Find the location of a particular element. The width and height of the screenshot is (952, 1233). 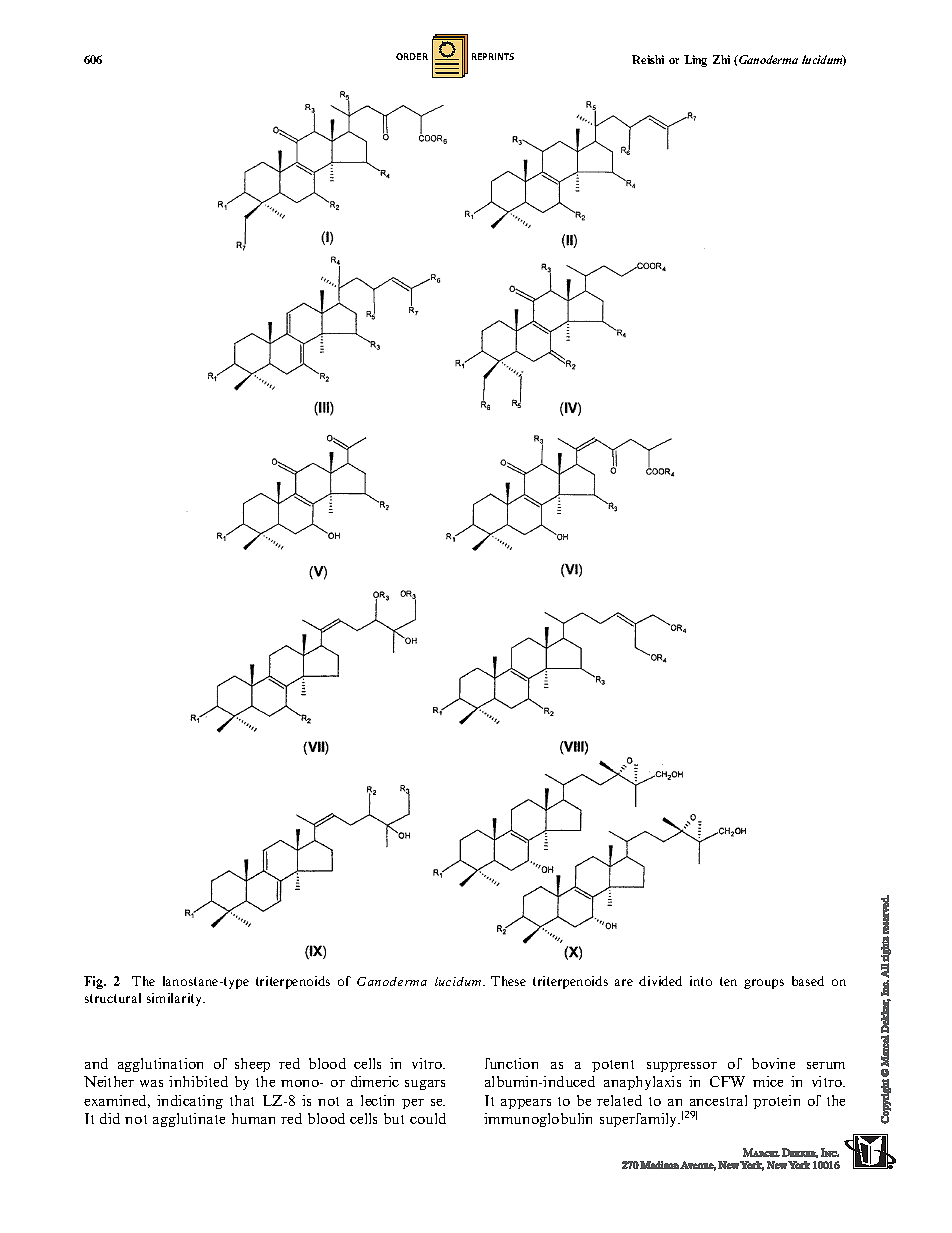

bovine is located at coordinates (773, 1063).
